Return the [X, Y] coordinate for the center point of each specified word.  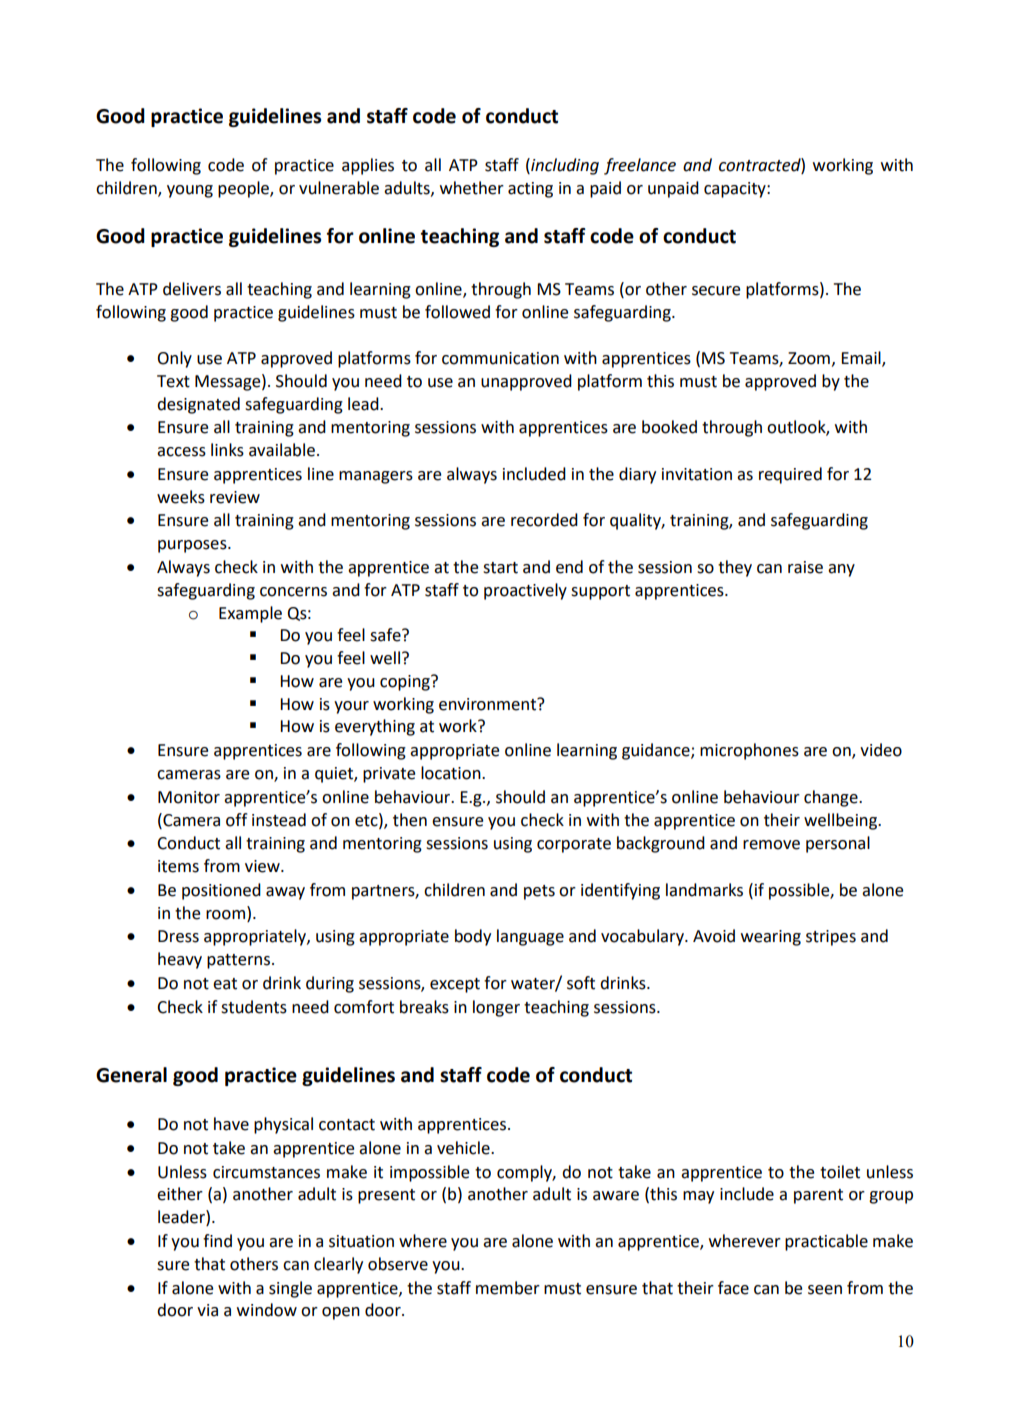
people [244, 189]
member [508, 1288]
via [207, 1310]
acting [530, 190]
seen [825, 1290]
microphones [749, 751]
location [452, 773]
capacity [736, 190]
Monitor [189, 797]
